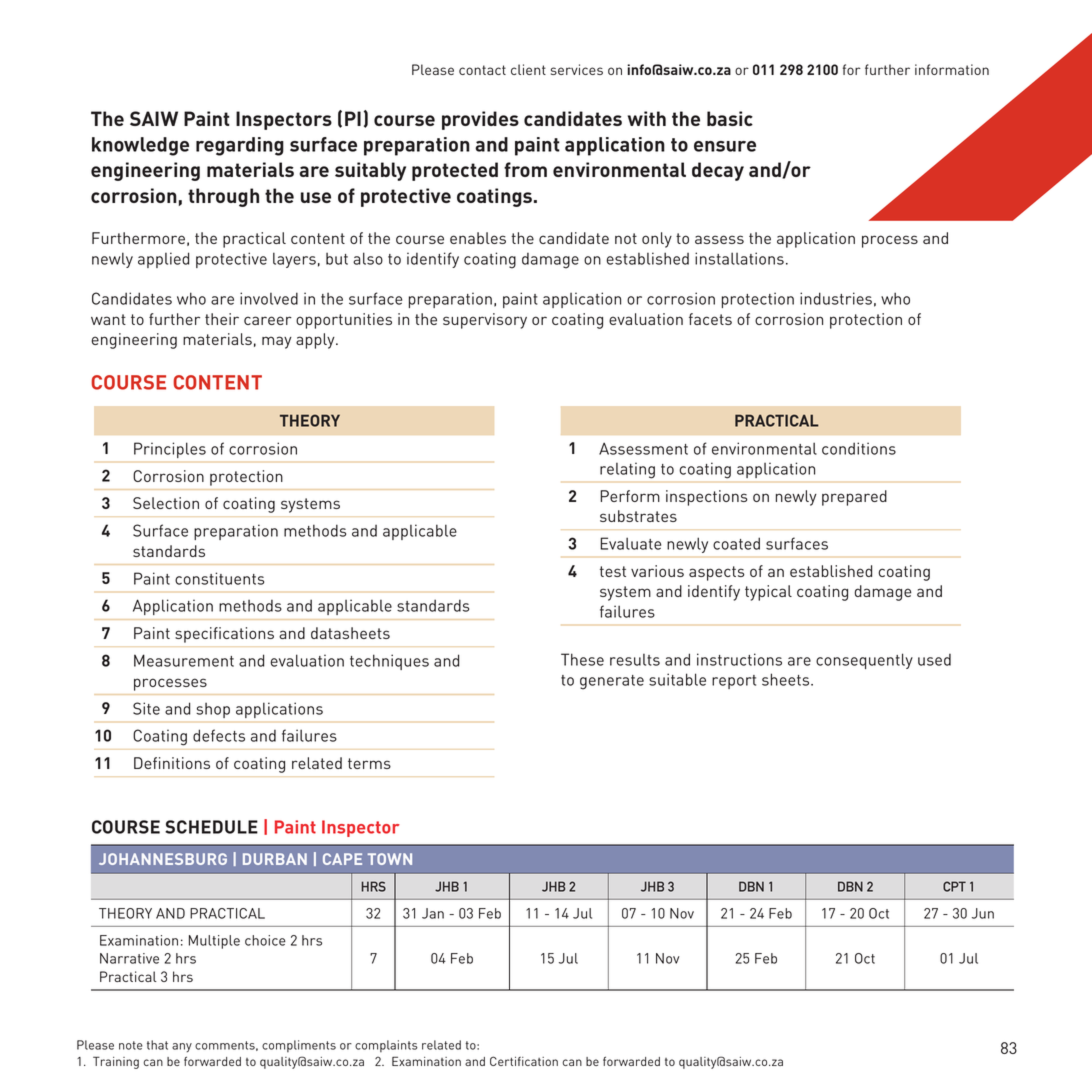 The height and width of the screenshot is (1092, 1092). I want to click on client, so click(528, 69).
